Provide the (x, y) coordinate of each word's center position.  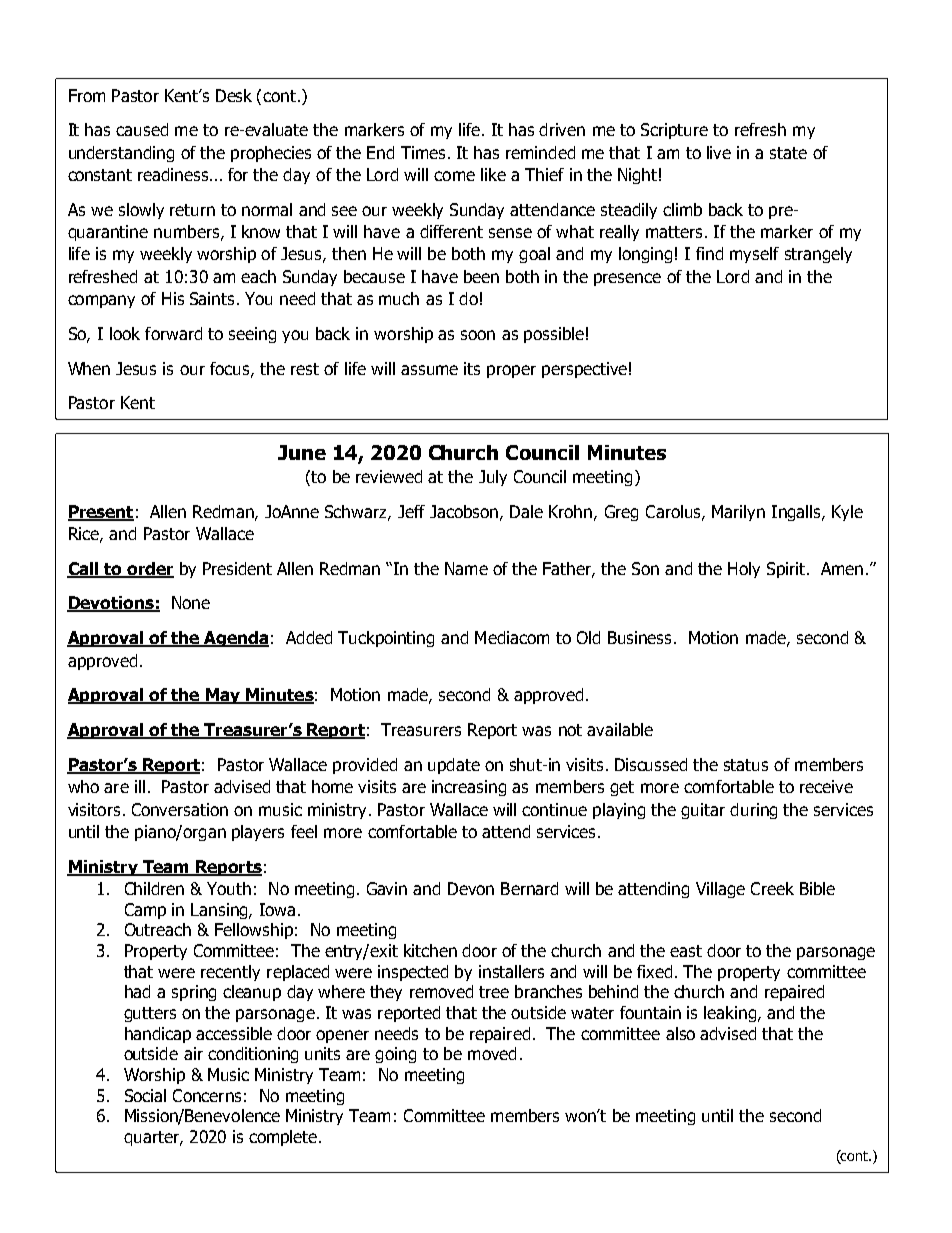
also (680, 1033)
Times (423, 152)
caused (142, 129)
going (395, 1055)
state (788, 153)
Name (466, 568)
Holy (744, 570)
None (191, 602)
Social (145, 1095)
